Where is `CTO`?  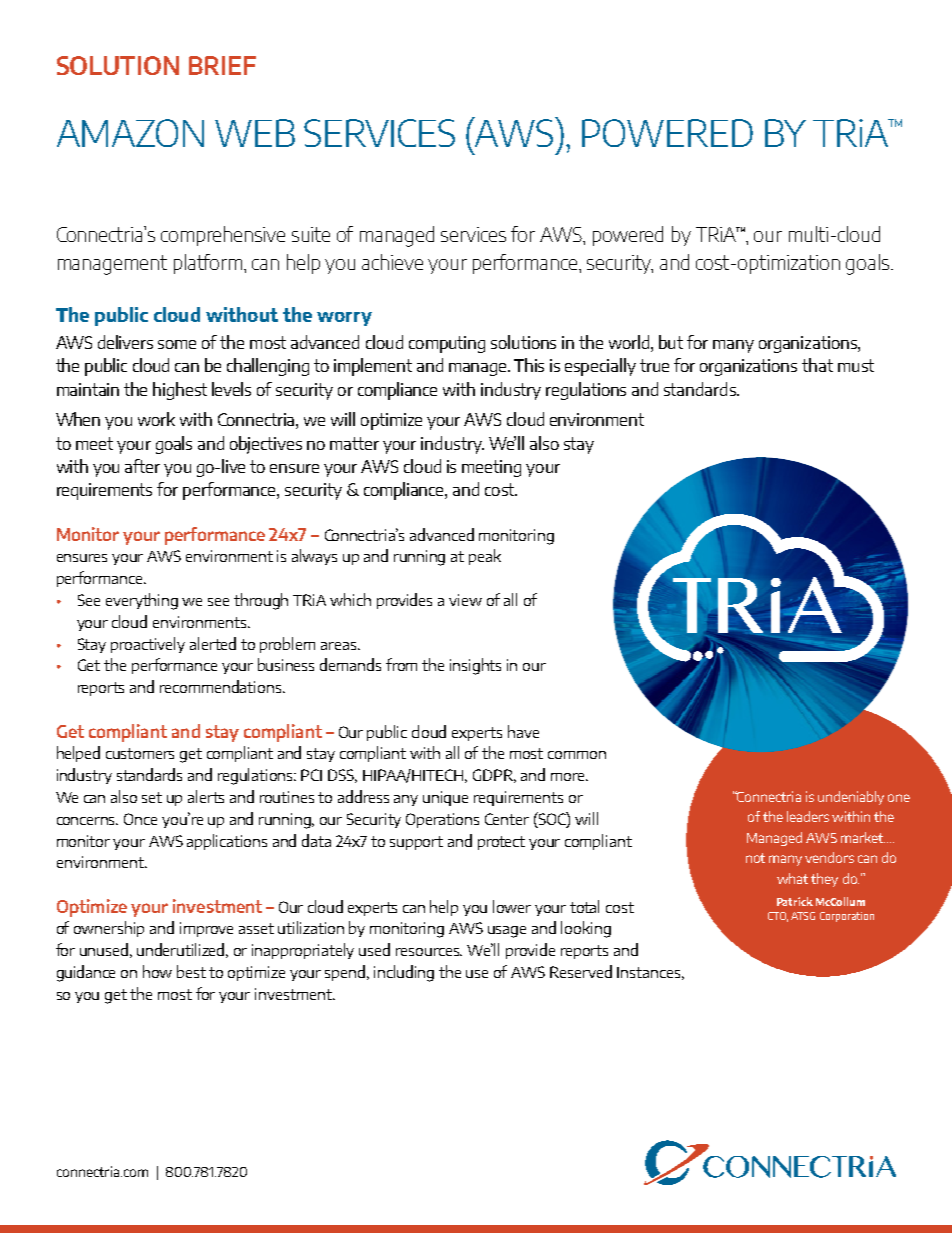
CTO is located at coordinates (778, 917).
